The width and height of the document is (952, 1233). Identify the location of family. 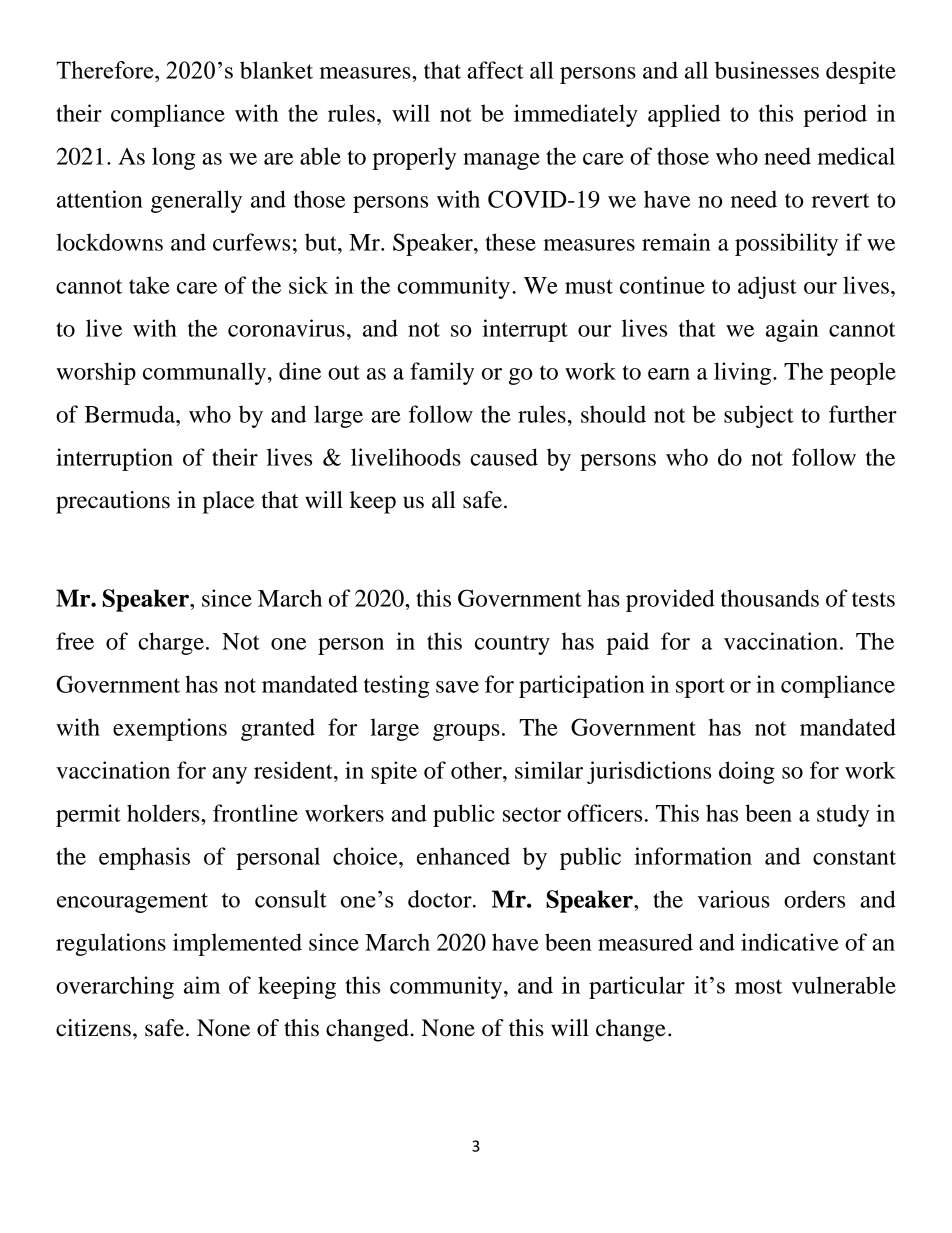
(442, 373).
